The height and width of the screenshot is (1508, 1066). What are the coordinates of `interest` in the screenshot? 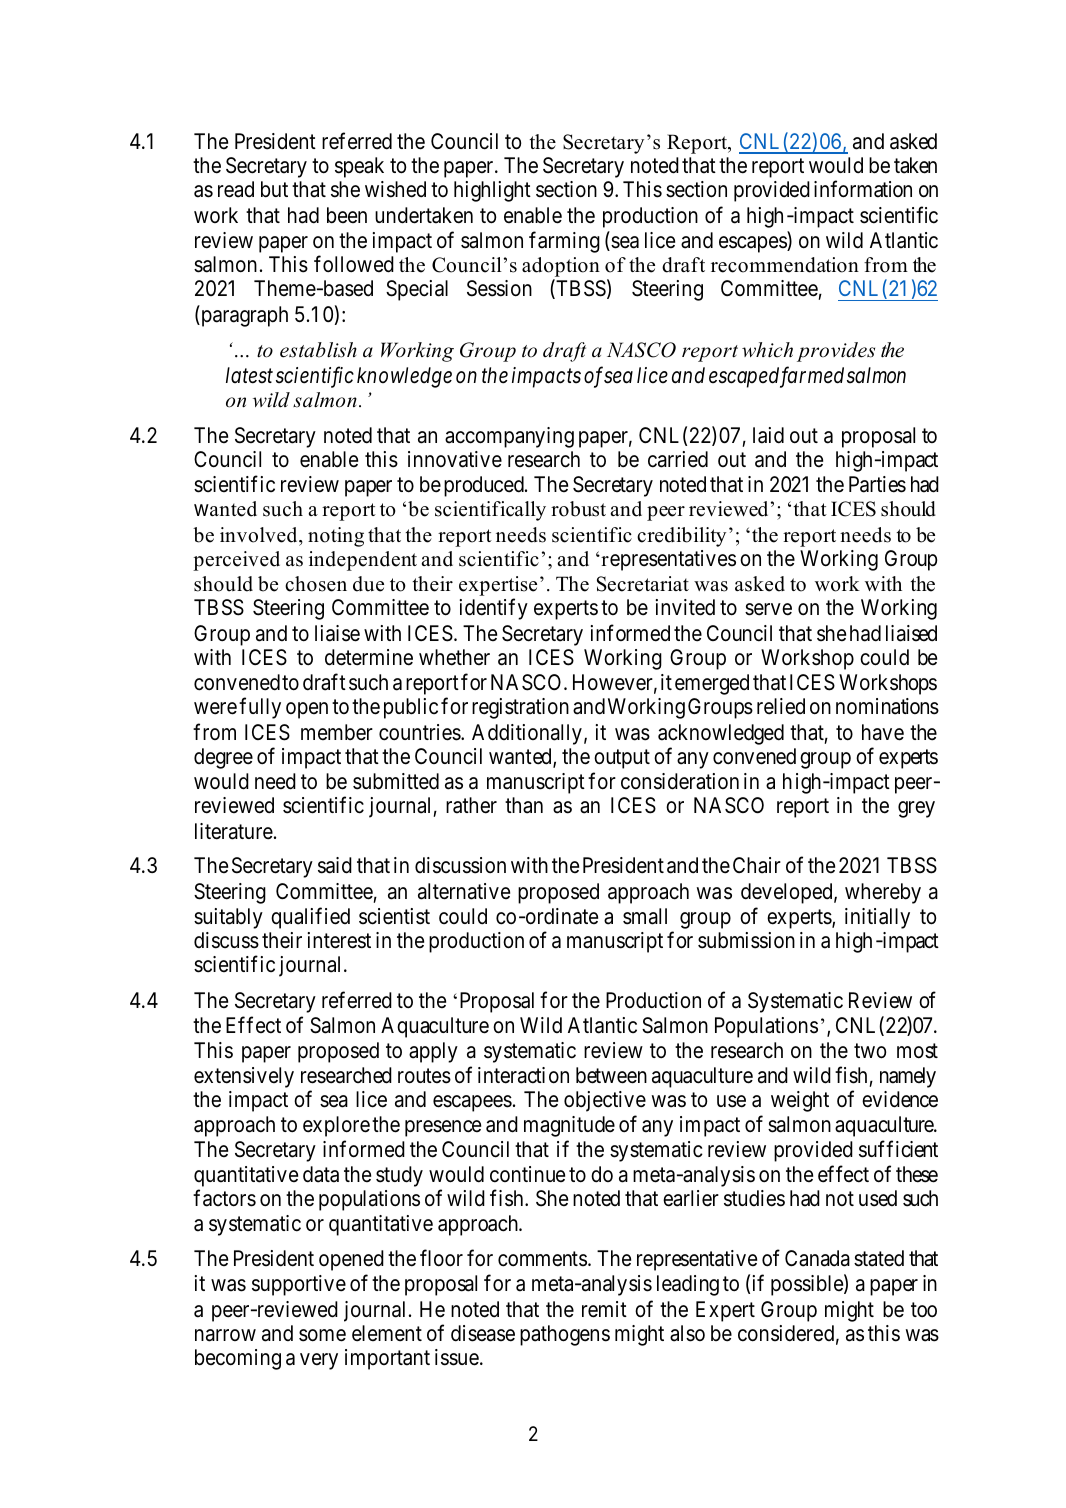 It's located at (339, 940).
